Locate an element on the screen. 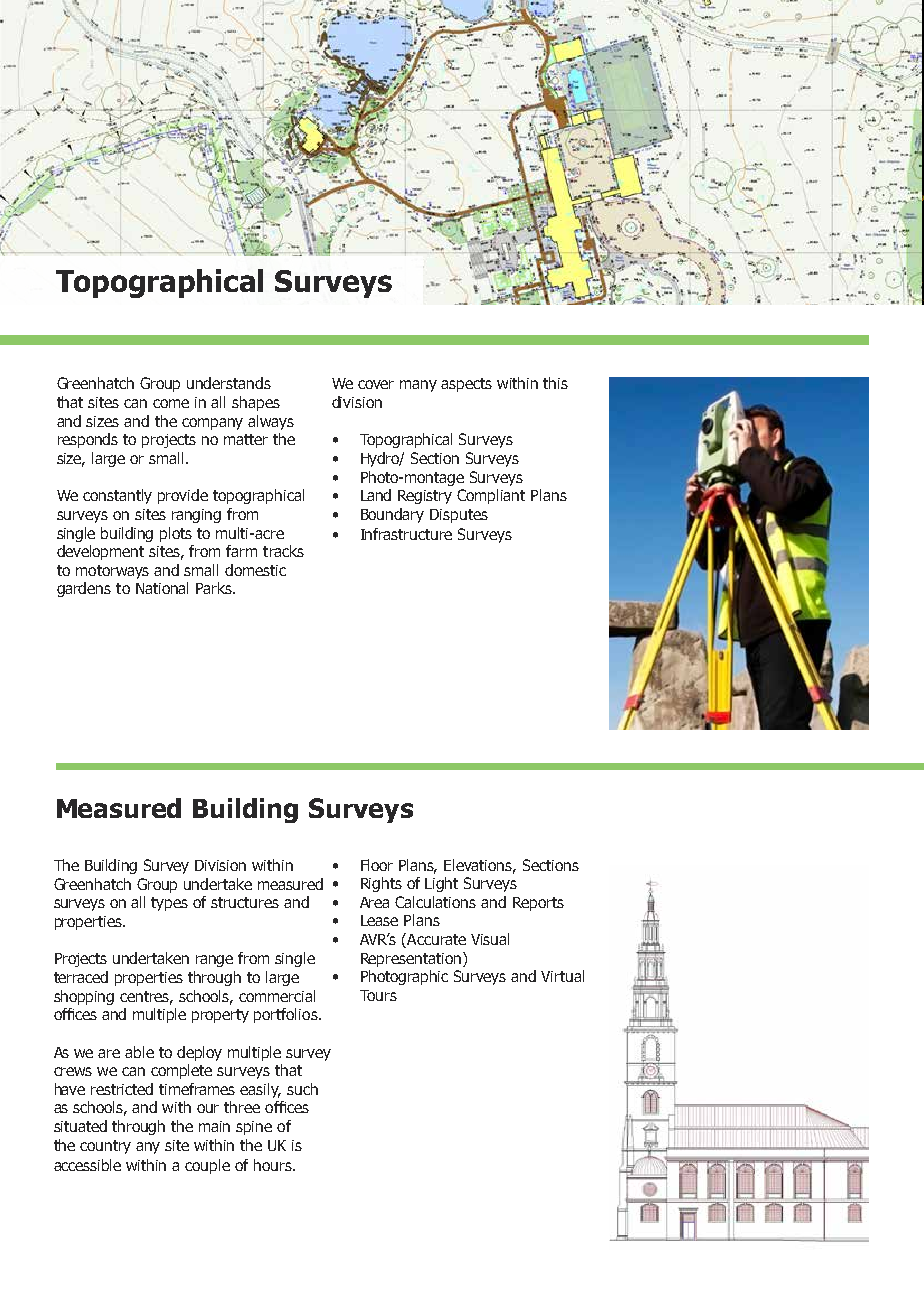 The width and height of the screenshot is (924, 1308). hours is located at coordinates (274, 1165).
